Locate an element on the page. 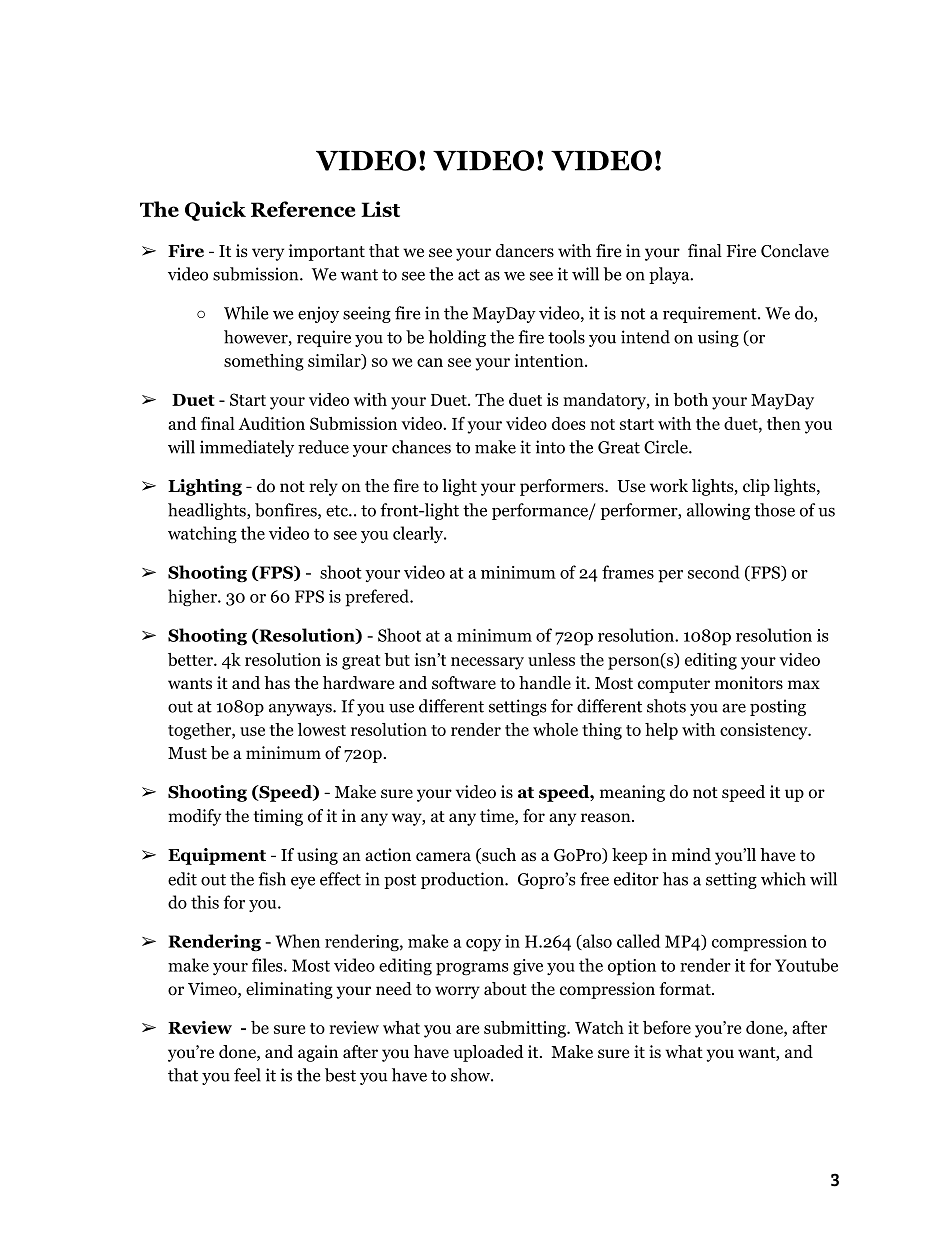 The height and width of the document is (1233, 952). feel is located at coordinates (247, 1075).
